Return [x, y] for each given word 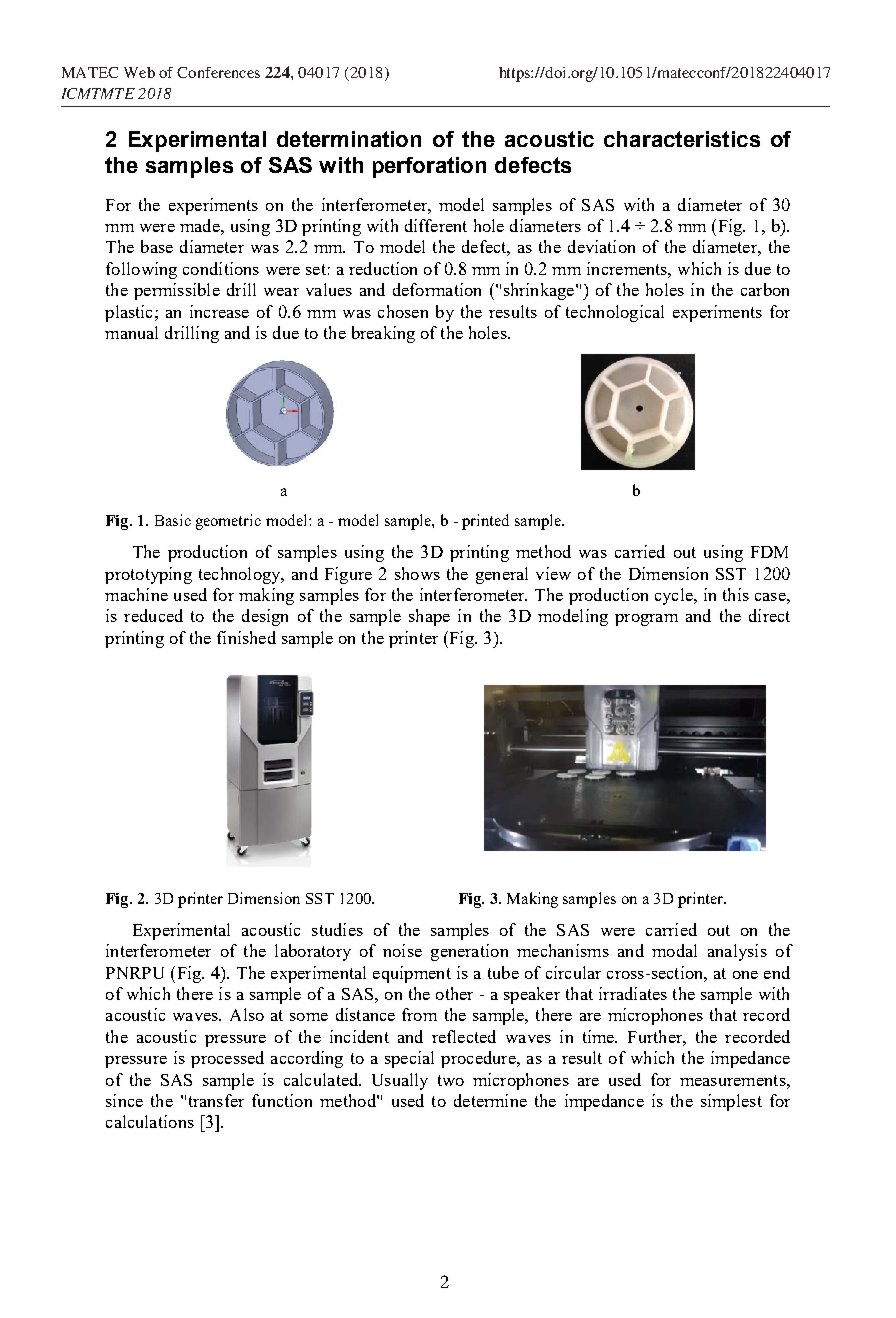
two [451, 1080]
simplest [731, 1102]
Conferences [218, 72]
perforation [429, 167]
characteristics [682, 139]
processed [227, 1059]
